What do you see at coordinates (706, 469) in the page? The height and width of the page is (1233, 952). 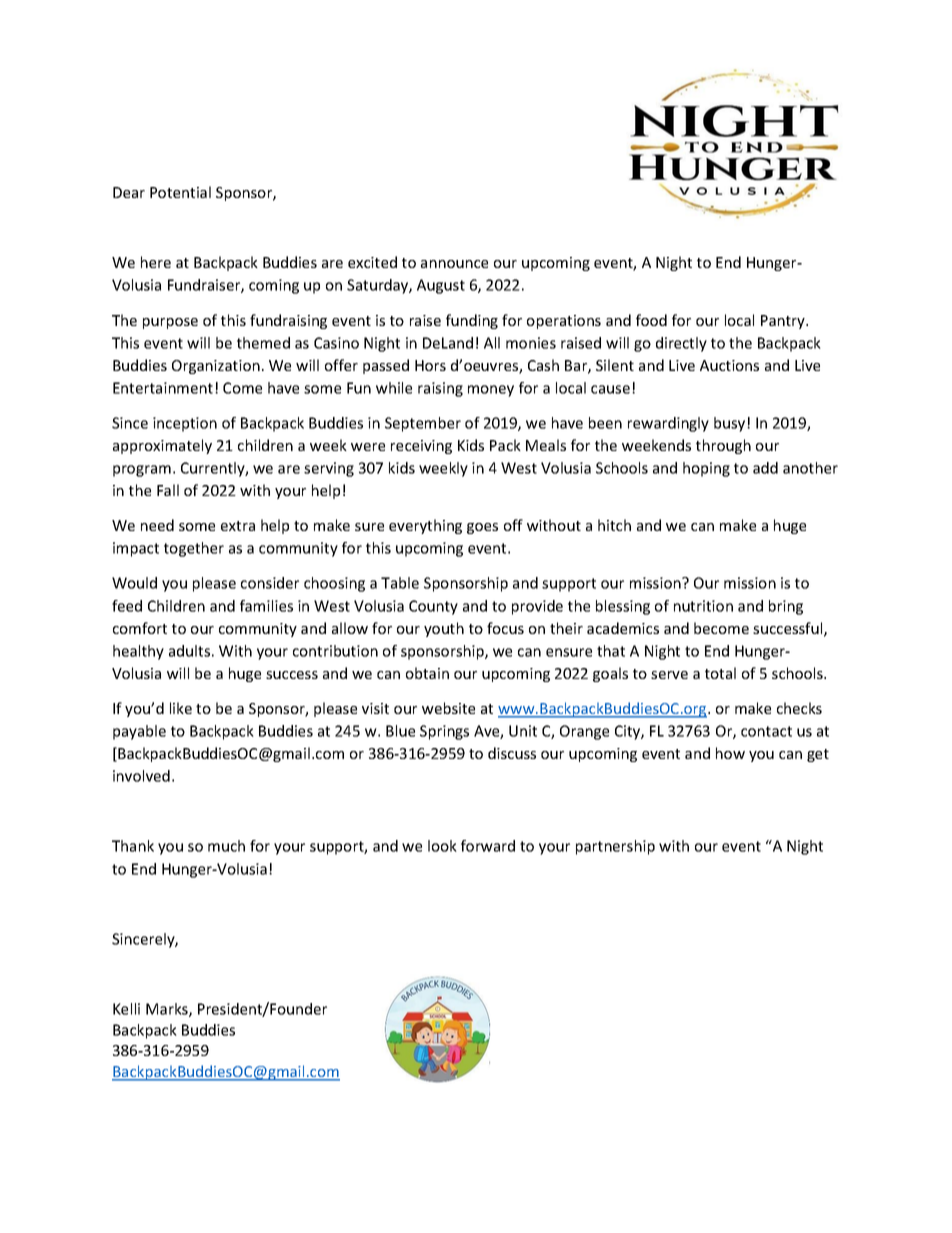 I see `hoping` at bounding box center [706, 469].
